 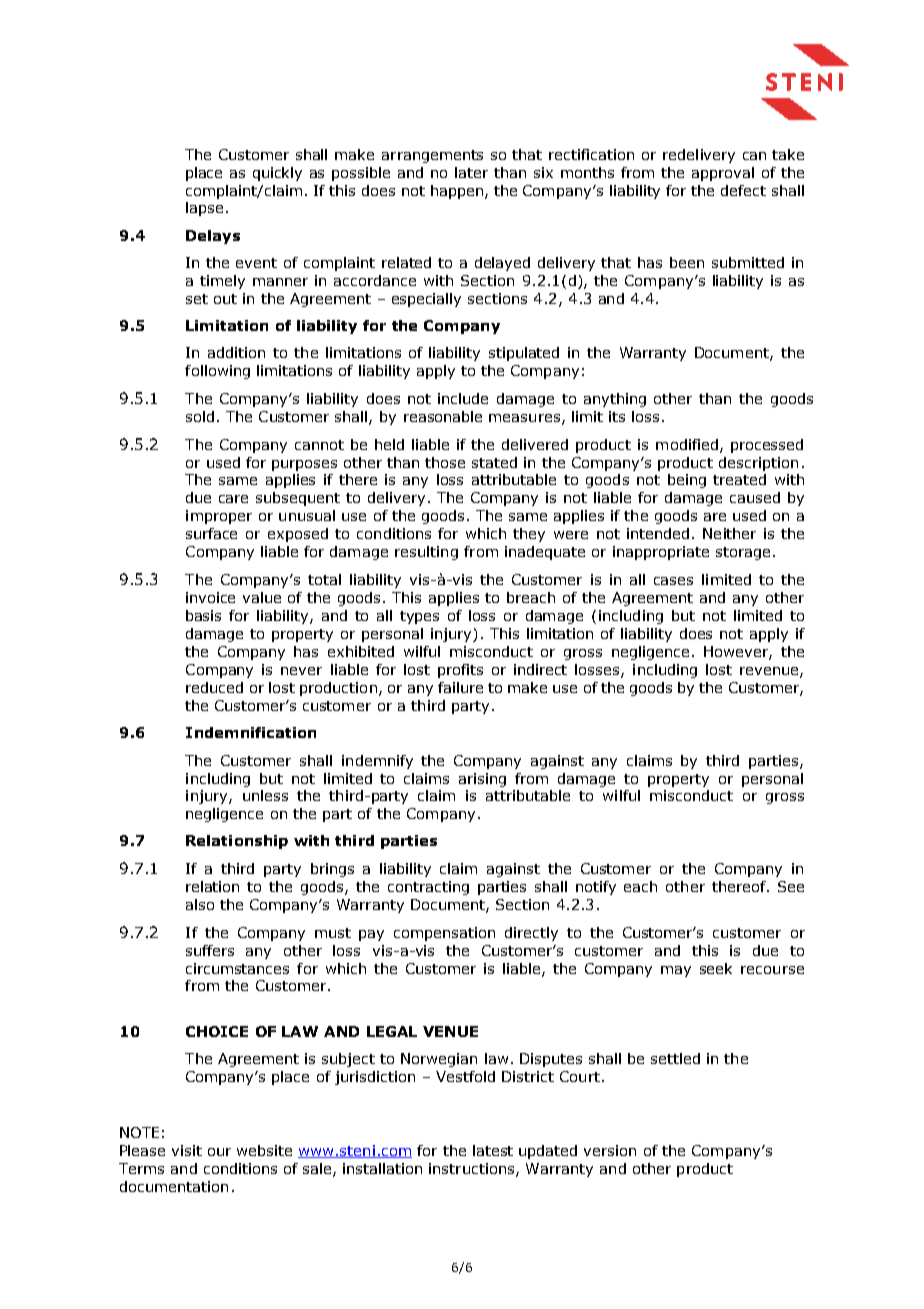 I want to click on happen, so click(x=457, y=192).
